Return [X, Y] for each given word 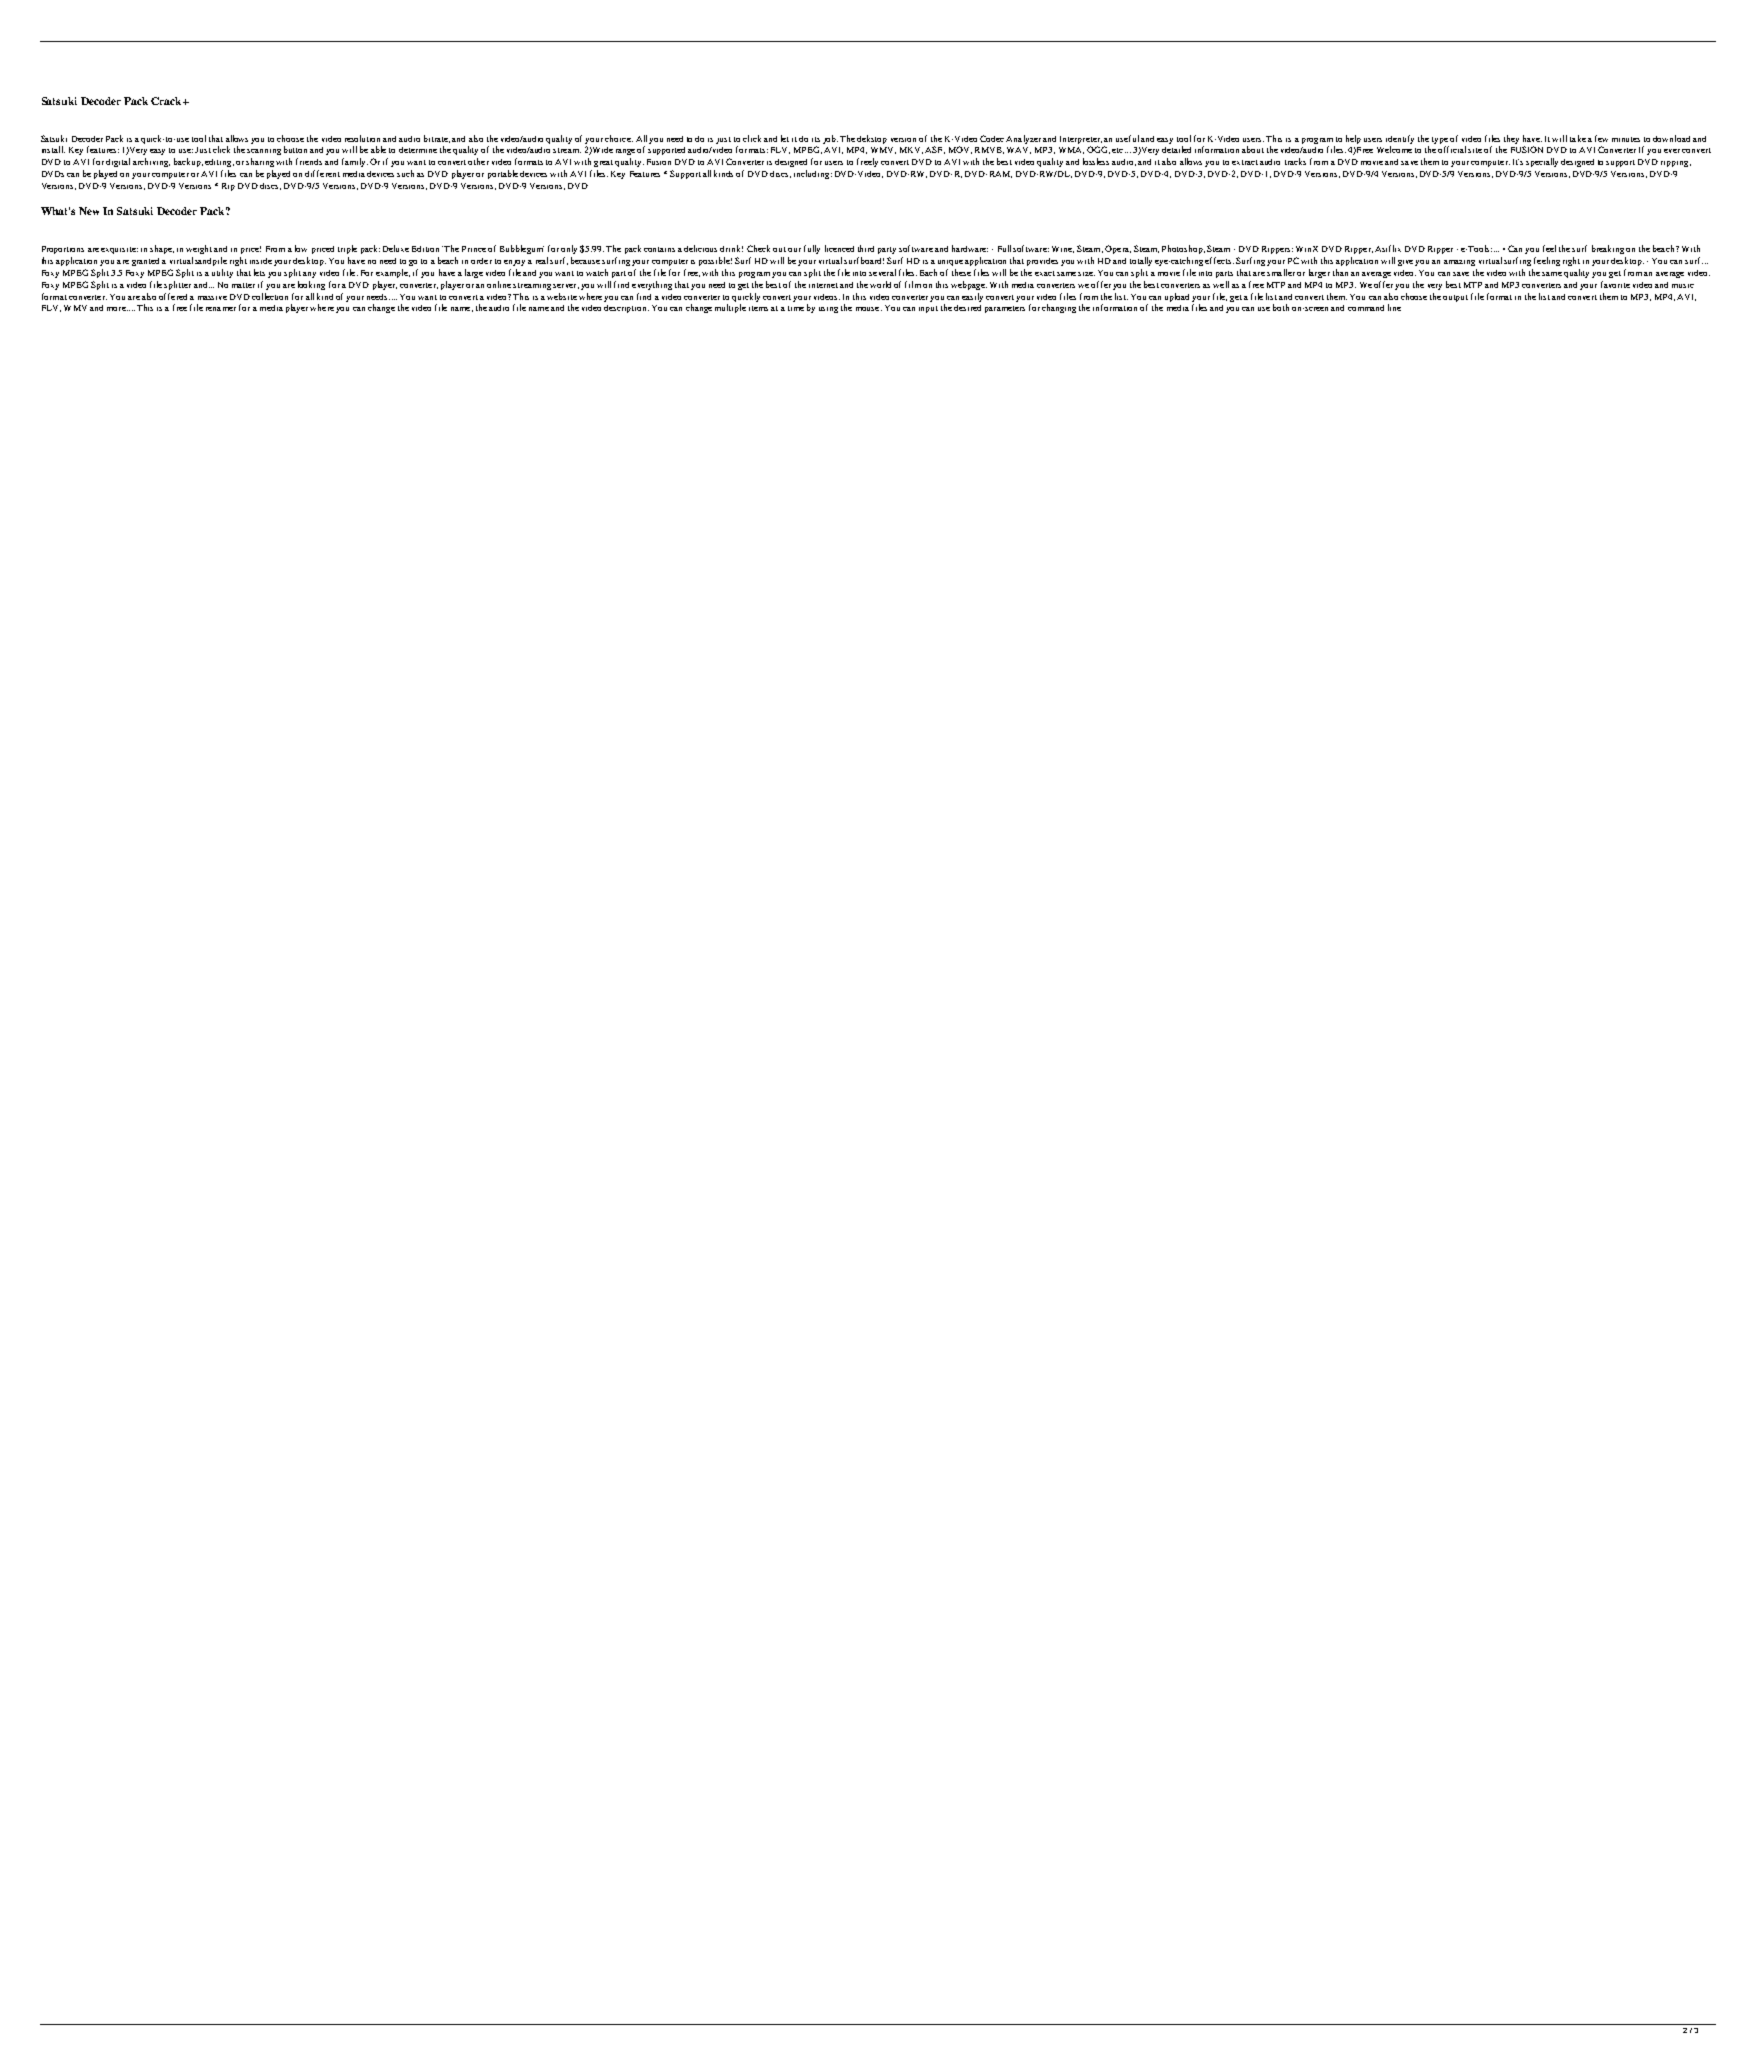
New [89, 211]
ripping [1676, 164]
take [1578, 138]
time [796, 308]
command [1366, 308]
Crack [167, 101]
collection [270, 296]
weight [199, 249]
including [813, 174]
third [866, 248]
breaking [1608, 249]
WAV [1019, 150]
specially [1542, 162]
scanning [264, 152]
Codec [992, 138]
